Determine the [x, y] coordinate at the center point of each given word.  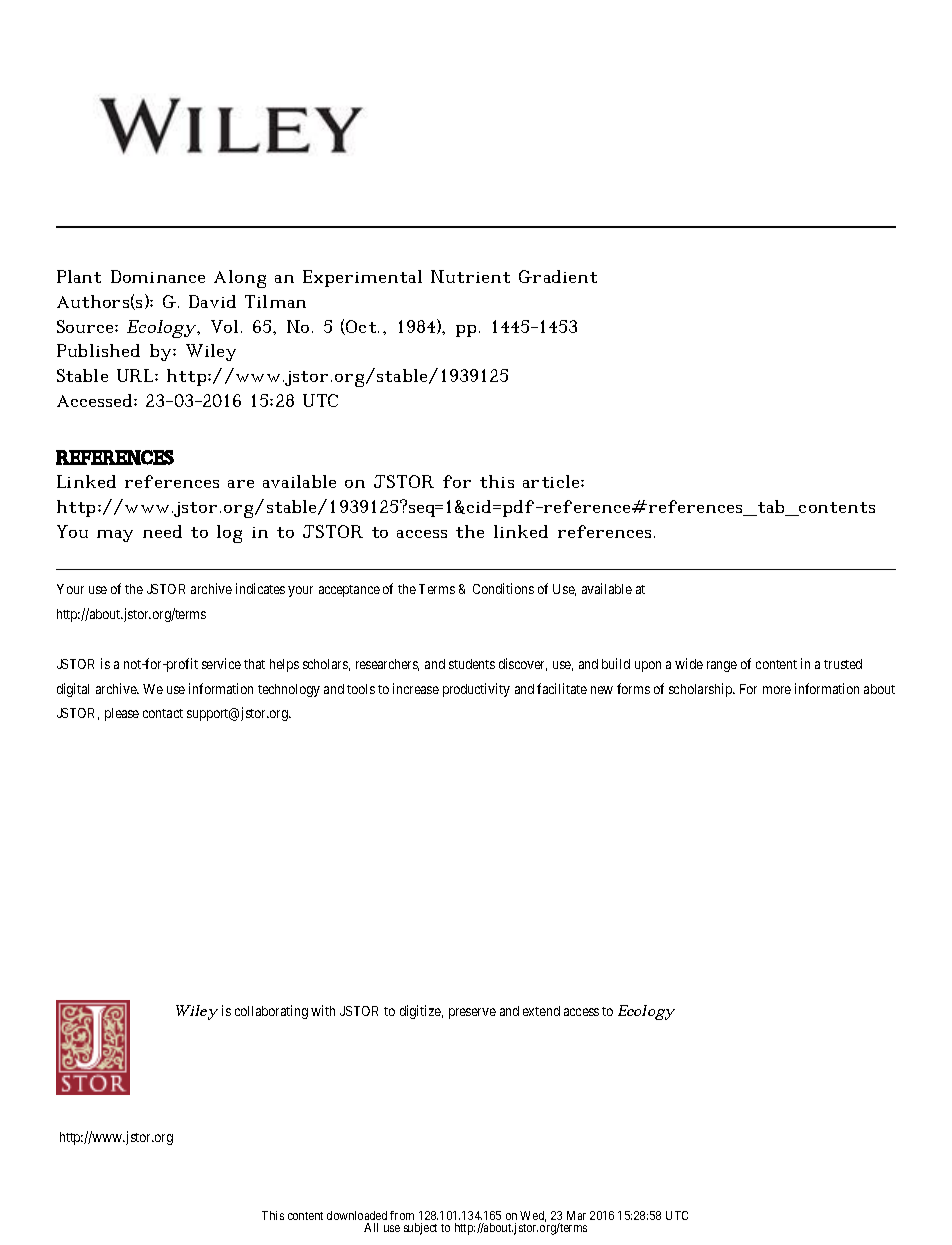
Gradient [558, 276]
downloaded [357, 1215]
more [777, 690]
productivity [476, 690]
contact [163, 713]
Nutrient [470, 276]
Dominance [158, 276]
